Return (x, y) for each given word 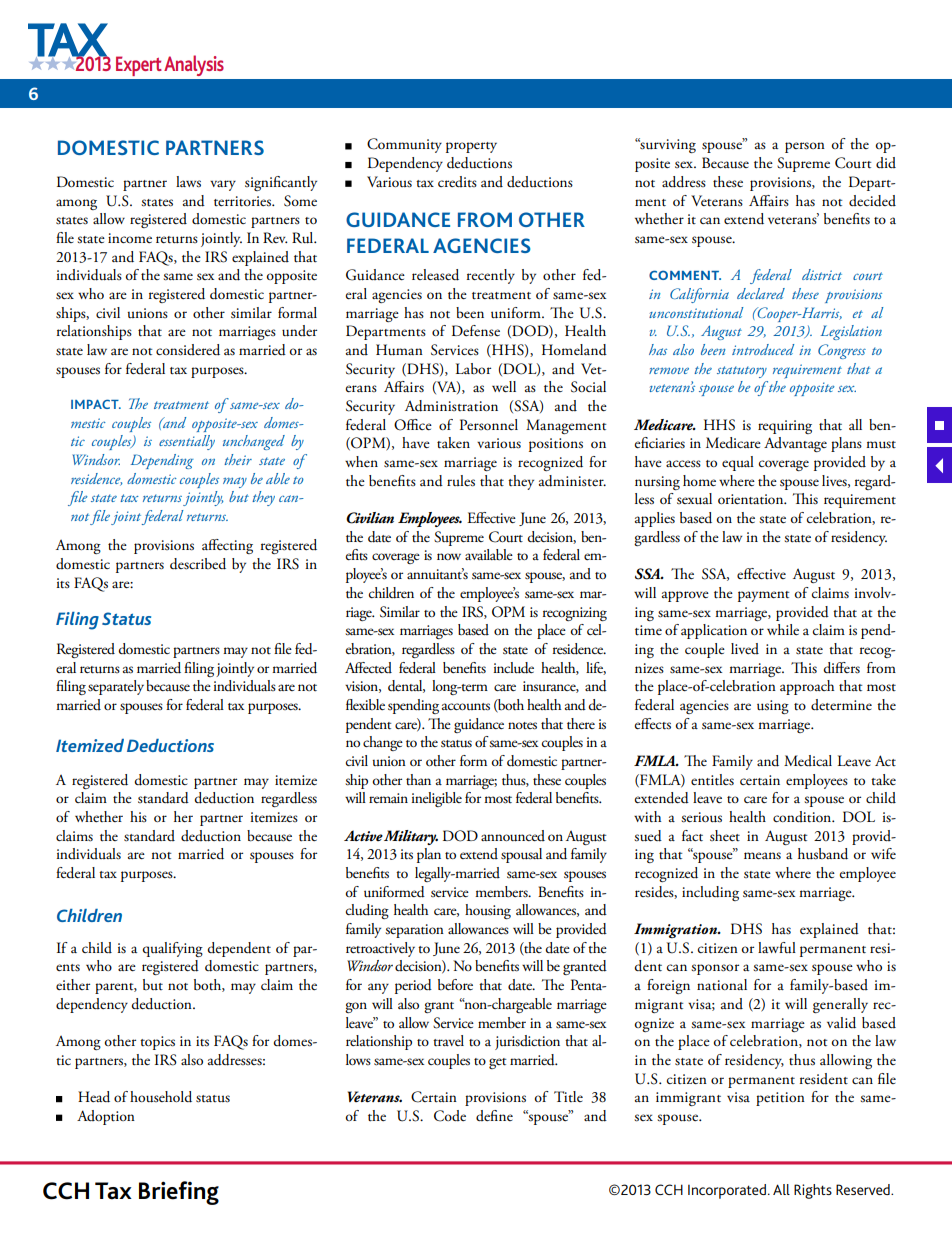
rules (461, 481)
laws (188, 182)
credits (457, 181)
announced (513, 836)
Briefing (179, 1193)
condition (803, 817)
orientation (752, 499)
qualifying (172, 949)
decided (872, 201)
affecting (227, 546)
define (494, 1115)
